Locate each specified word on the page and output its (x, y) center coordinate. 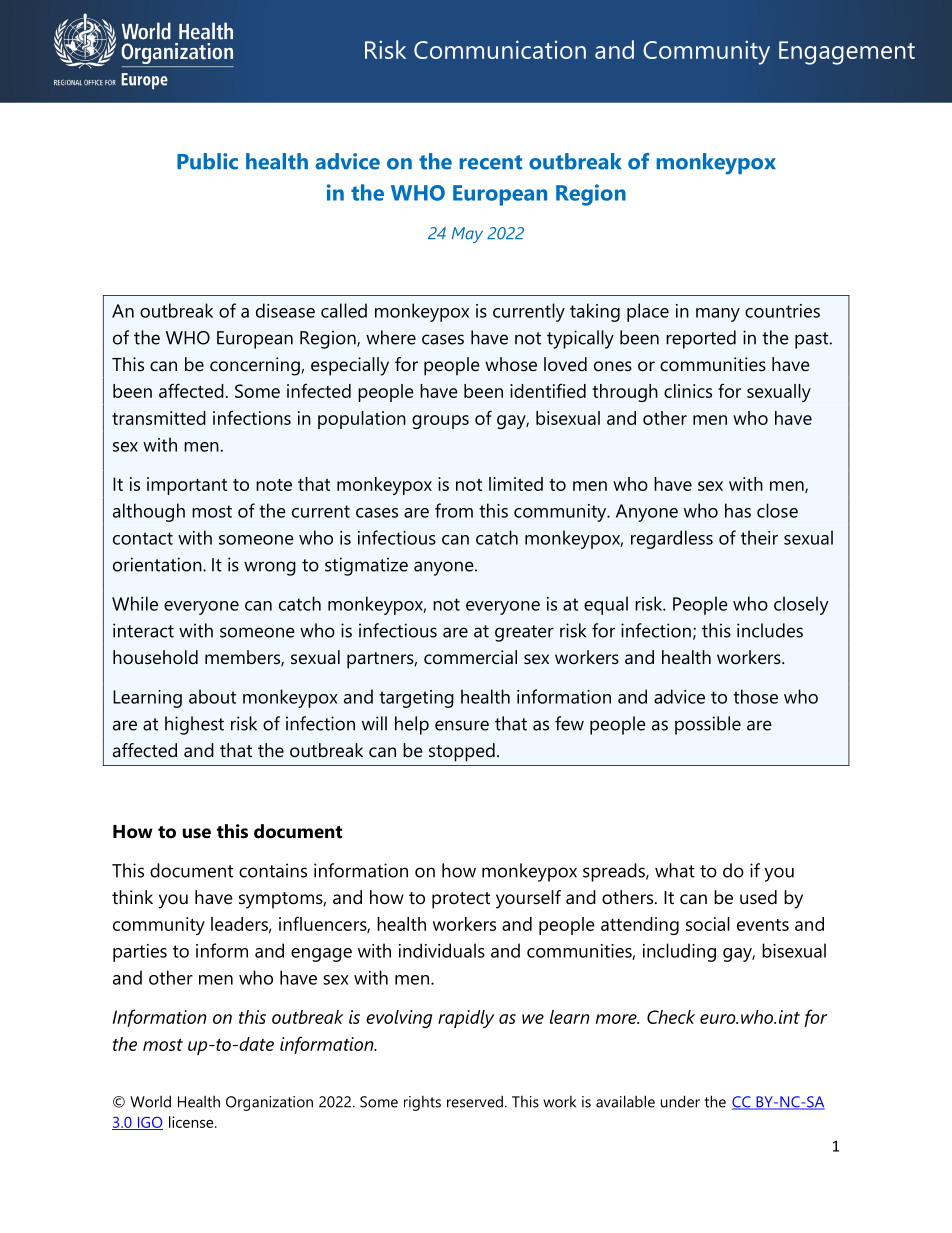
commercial (470, 657)
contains (273, 870)
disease (285, 310)
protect (461, 900)
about (212, 696)
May (467, 235)
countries (782, 311)
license (192, 1122)
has (738, 510)
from (454, 510)
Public (207, 161)
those (755, 696)
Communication (500, 49)
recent (490, 162)
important (187, 486)
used (758, 897)
